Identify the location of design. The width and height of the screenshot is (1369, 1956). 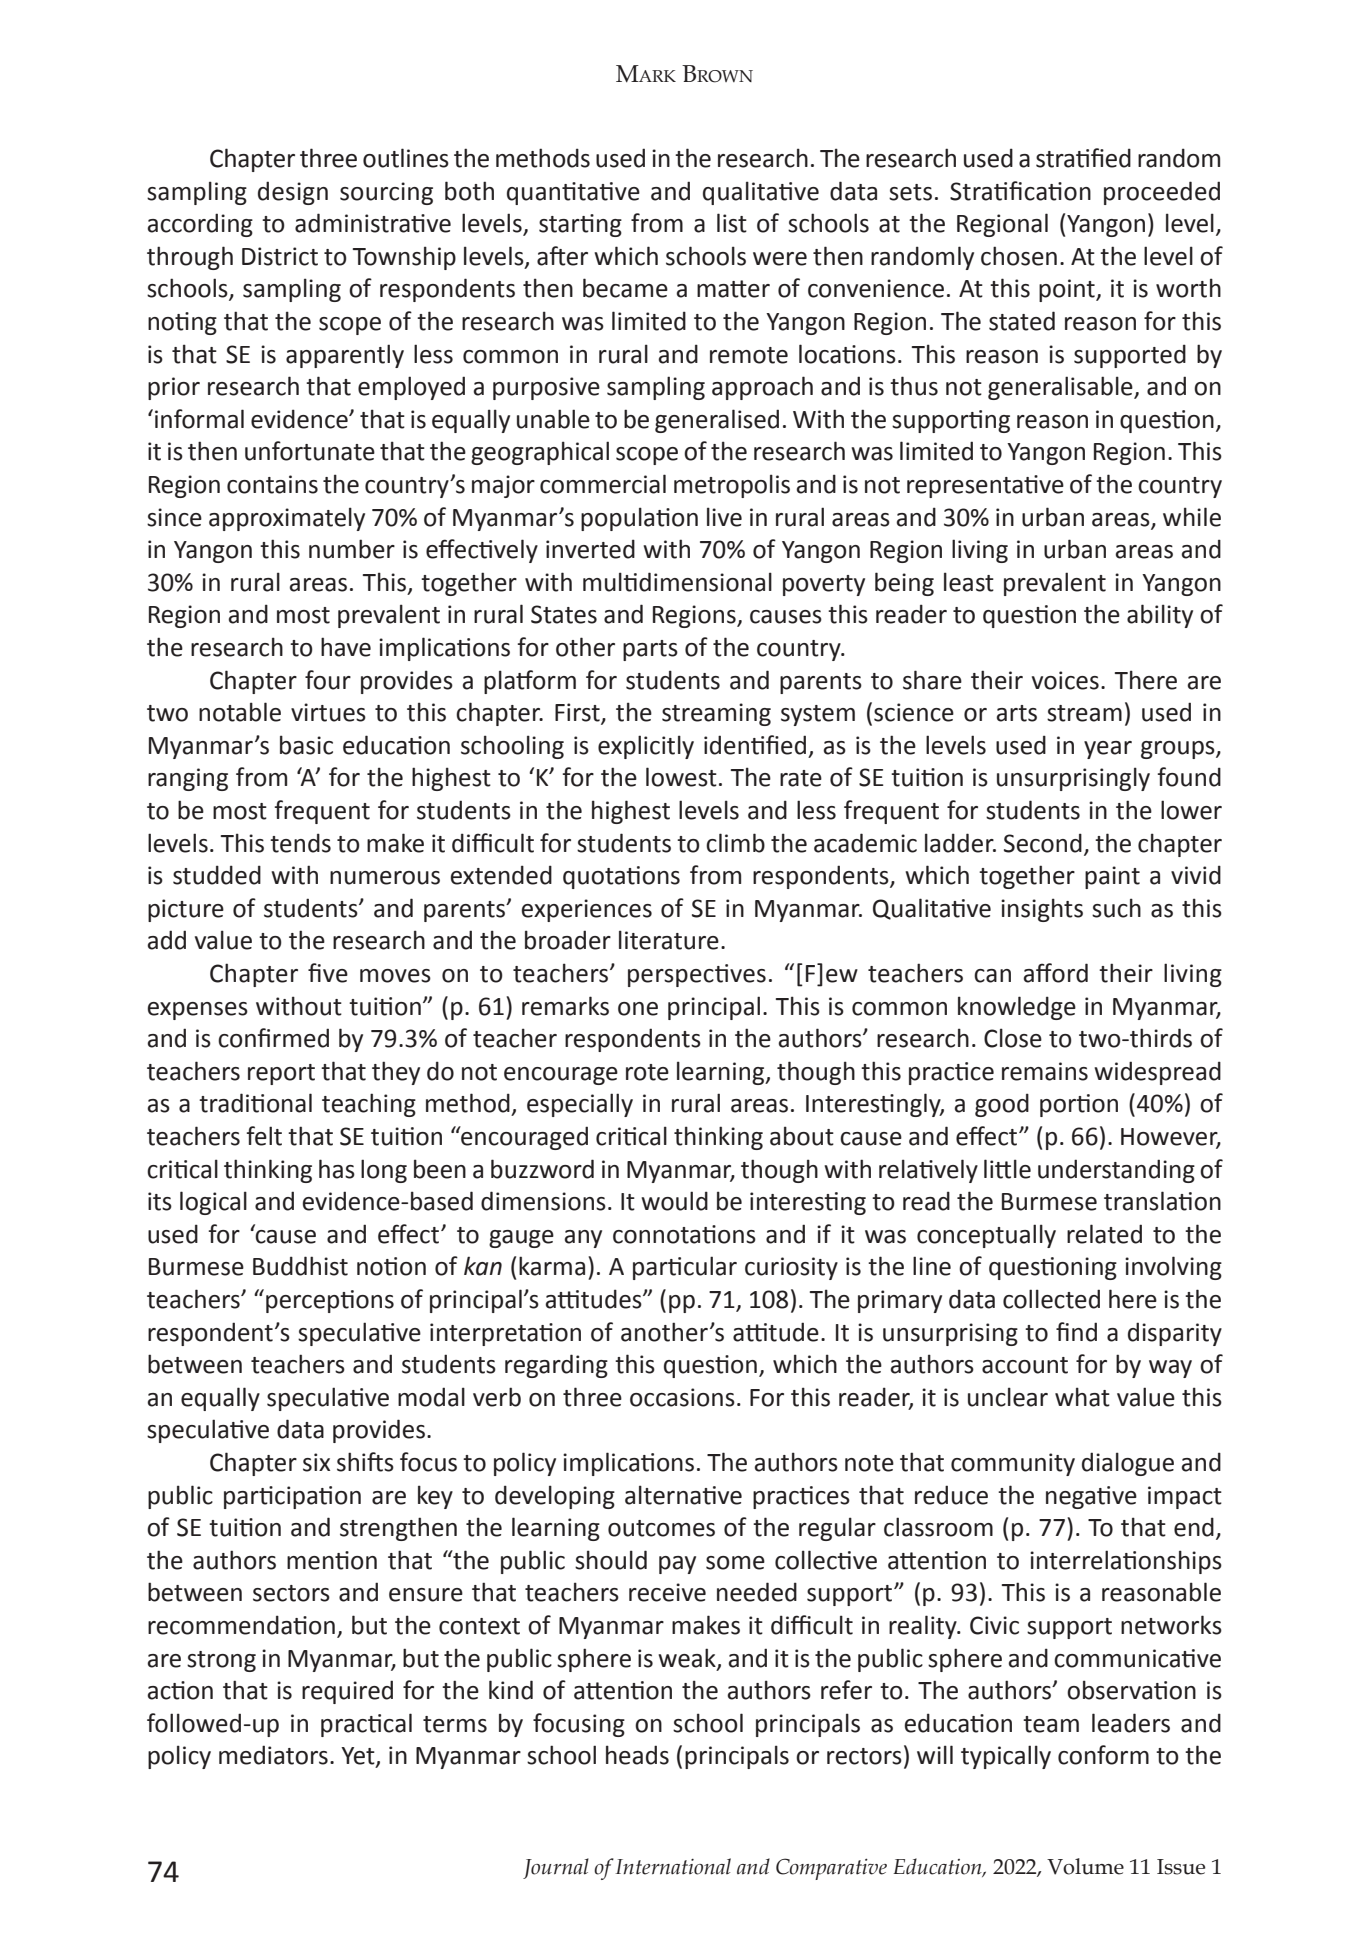
(293, 193).
